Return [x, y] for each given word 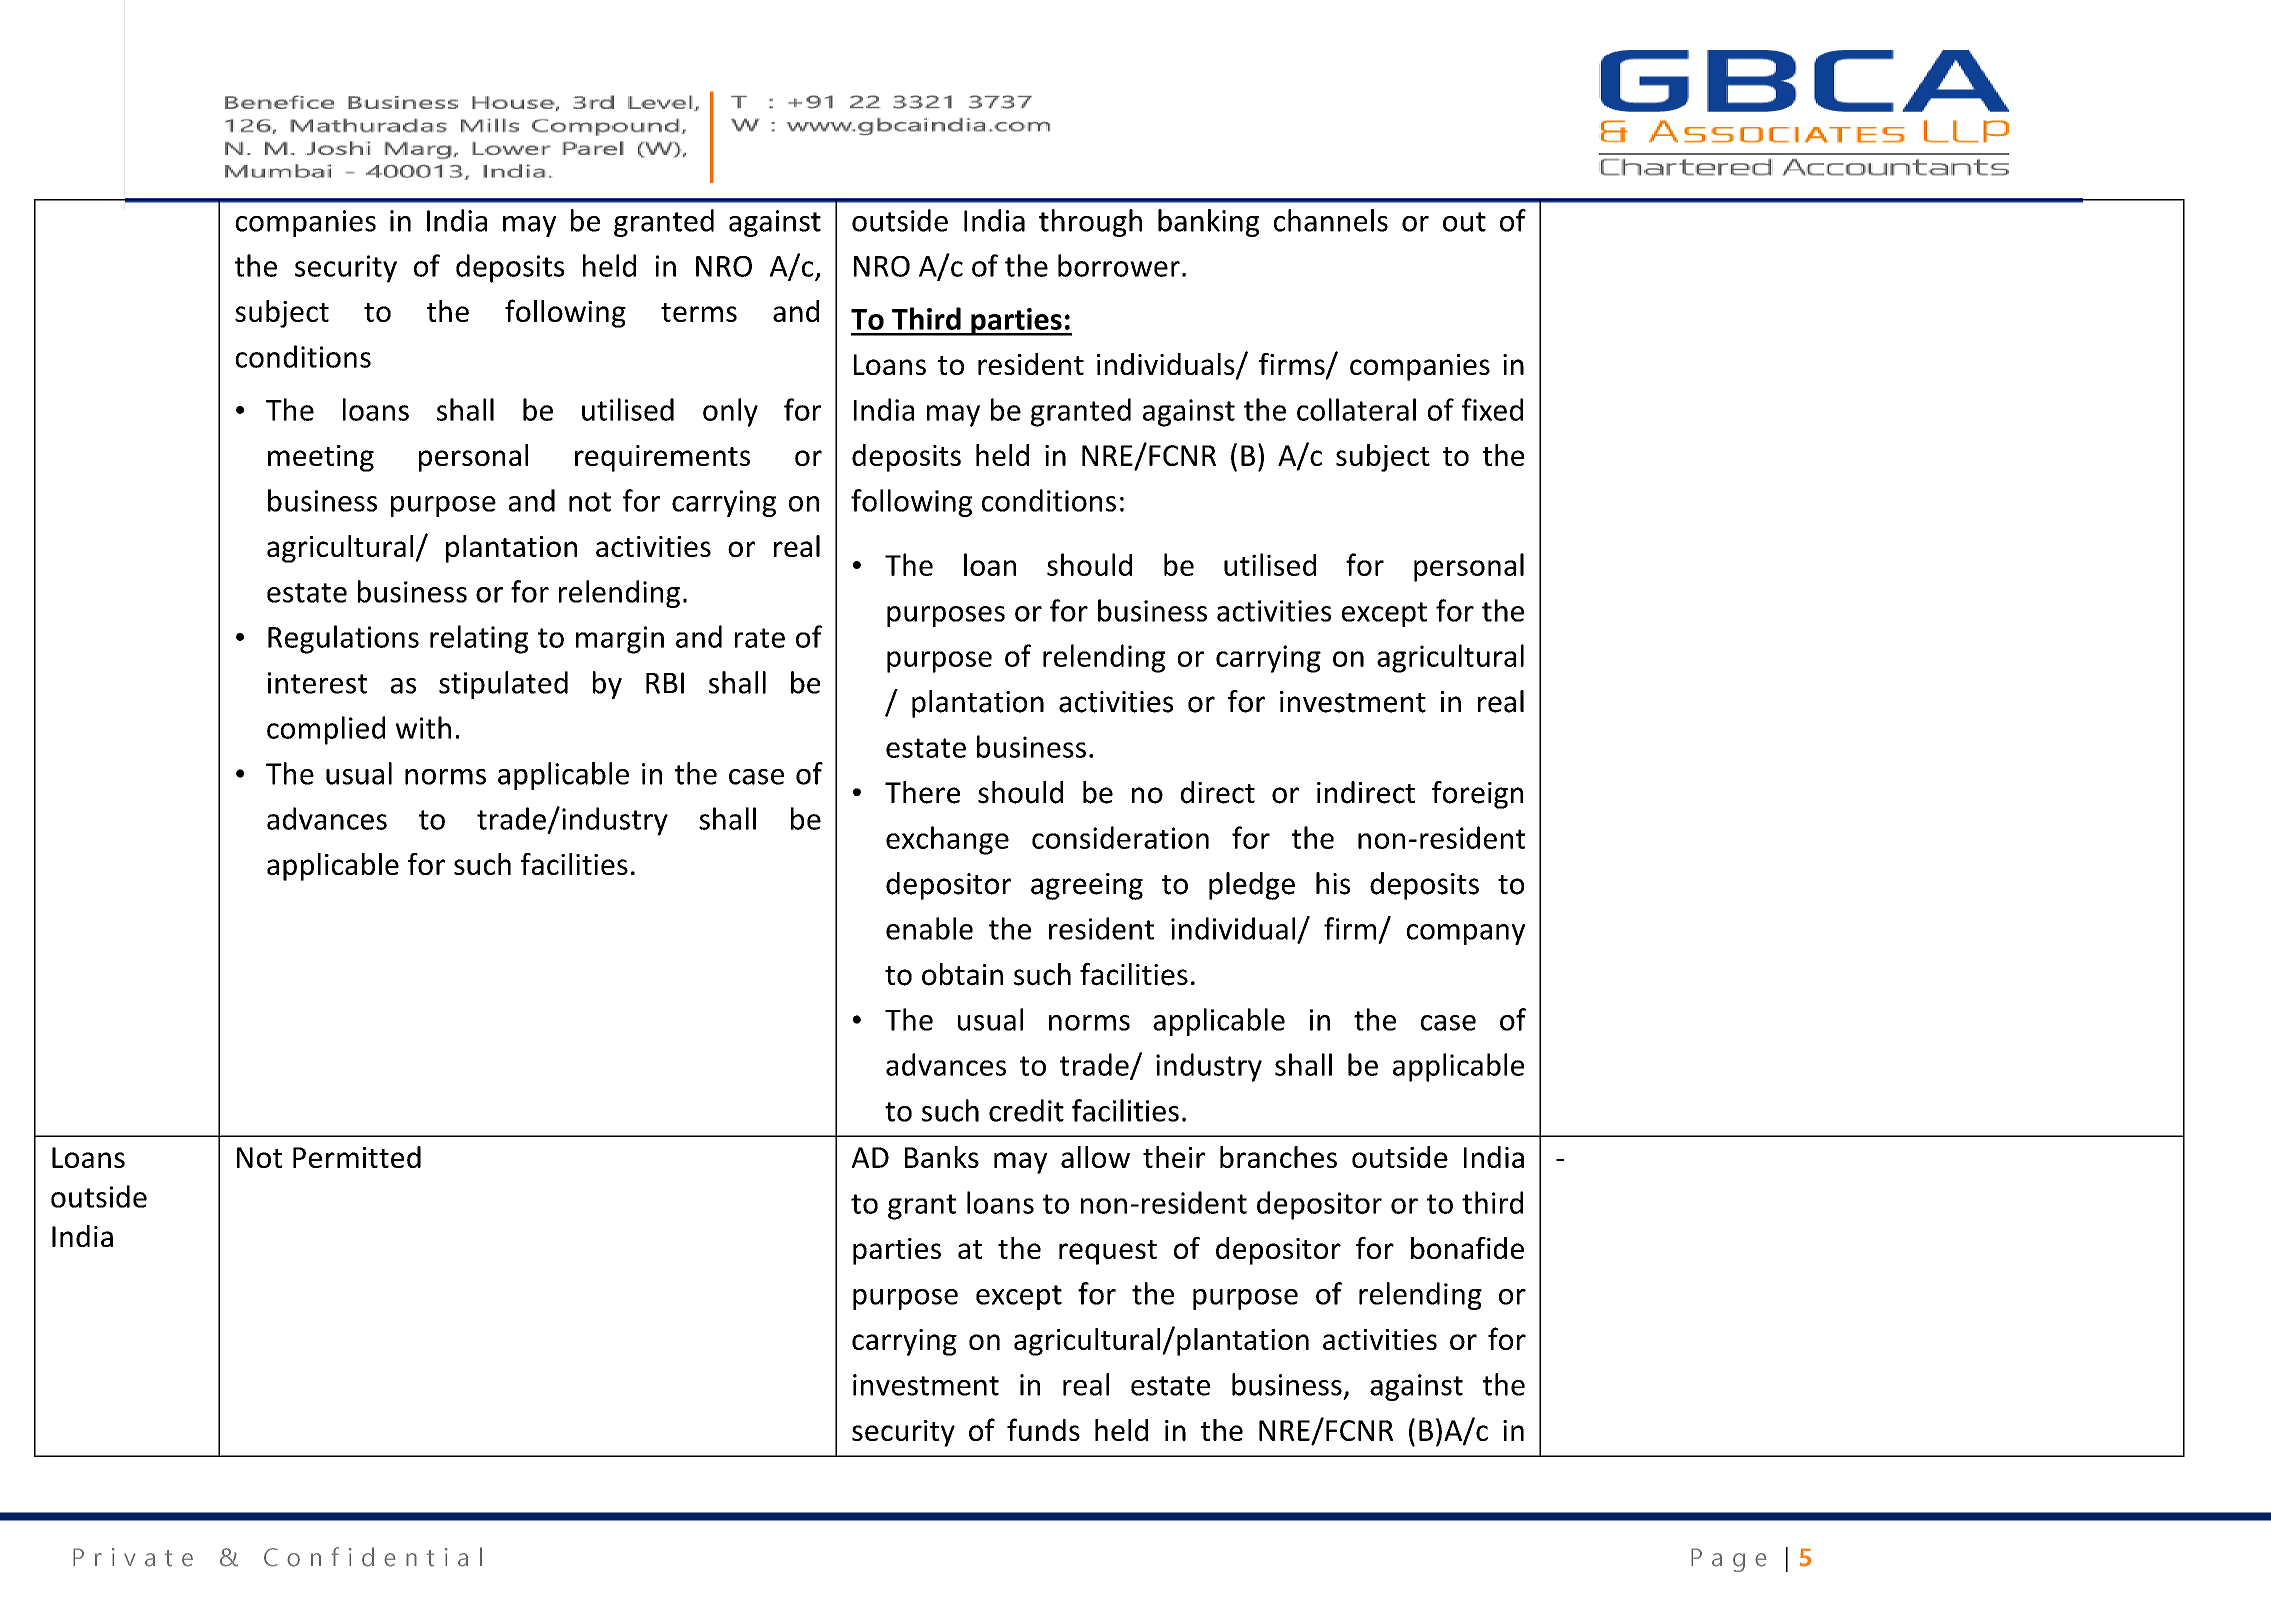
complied [326, 730]
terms [699, 312]
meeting [321, 458]
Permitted [357, 1157]
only [730, 412]
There [922, 792]
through [1090, 223]
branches [1278, 1157]
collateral [1356, 409]
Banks [942, 1157]
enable [929, 928]
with [423, 727]
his [1333, 883]
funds [1043, 1429]
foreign [1477, 795]
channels [1331, 220]
